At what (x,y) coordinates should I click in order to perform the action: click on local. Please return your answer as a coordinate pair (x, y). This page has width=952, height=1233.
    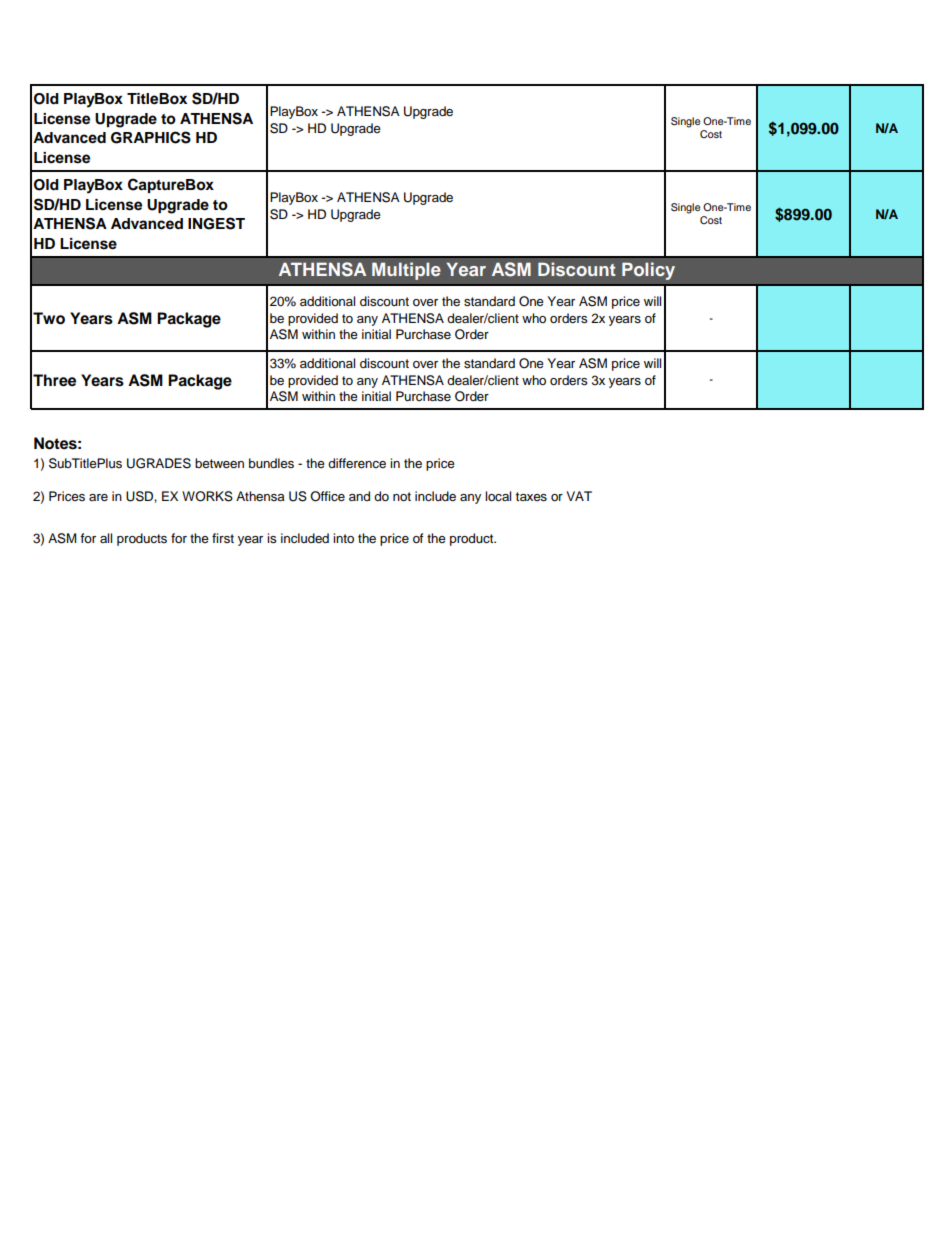
    Looking at the image, I should click on (498, 496).
